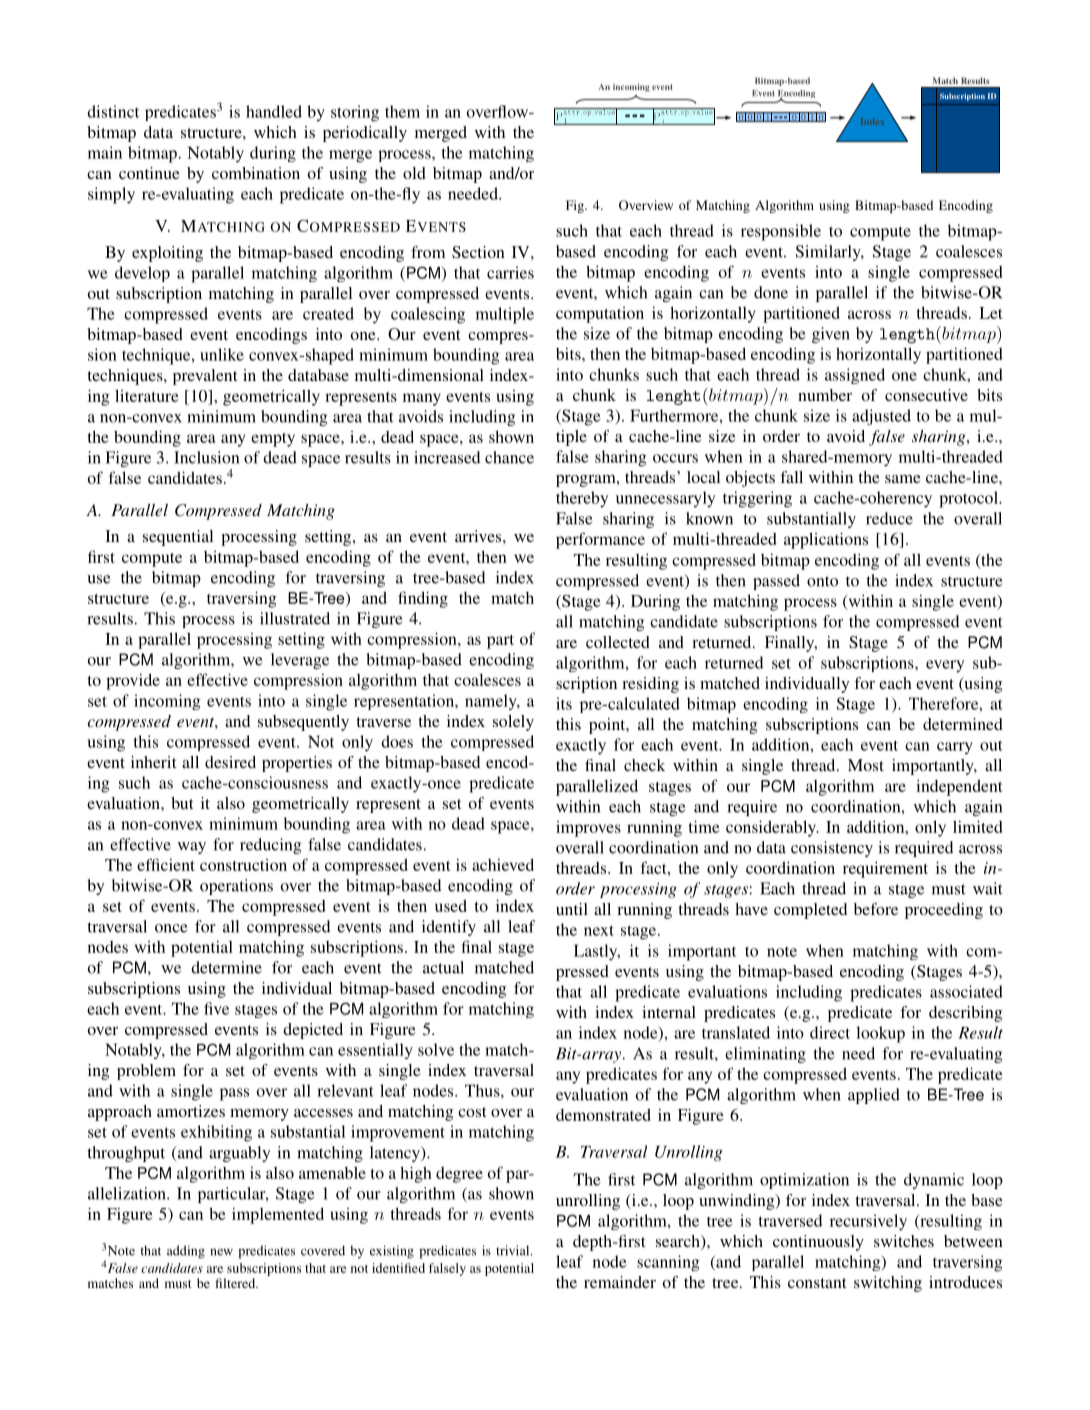 This screenshot has width=1090, height=1410. Describe the element at coordinates (597, 952) in the screenshot. I see `Lastly` at that location.
